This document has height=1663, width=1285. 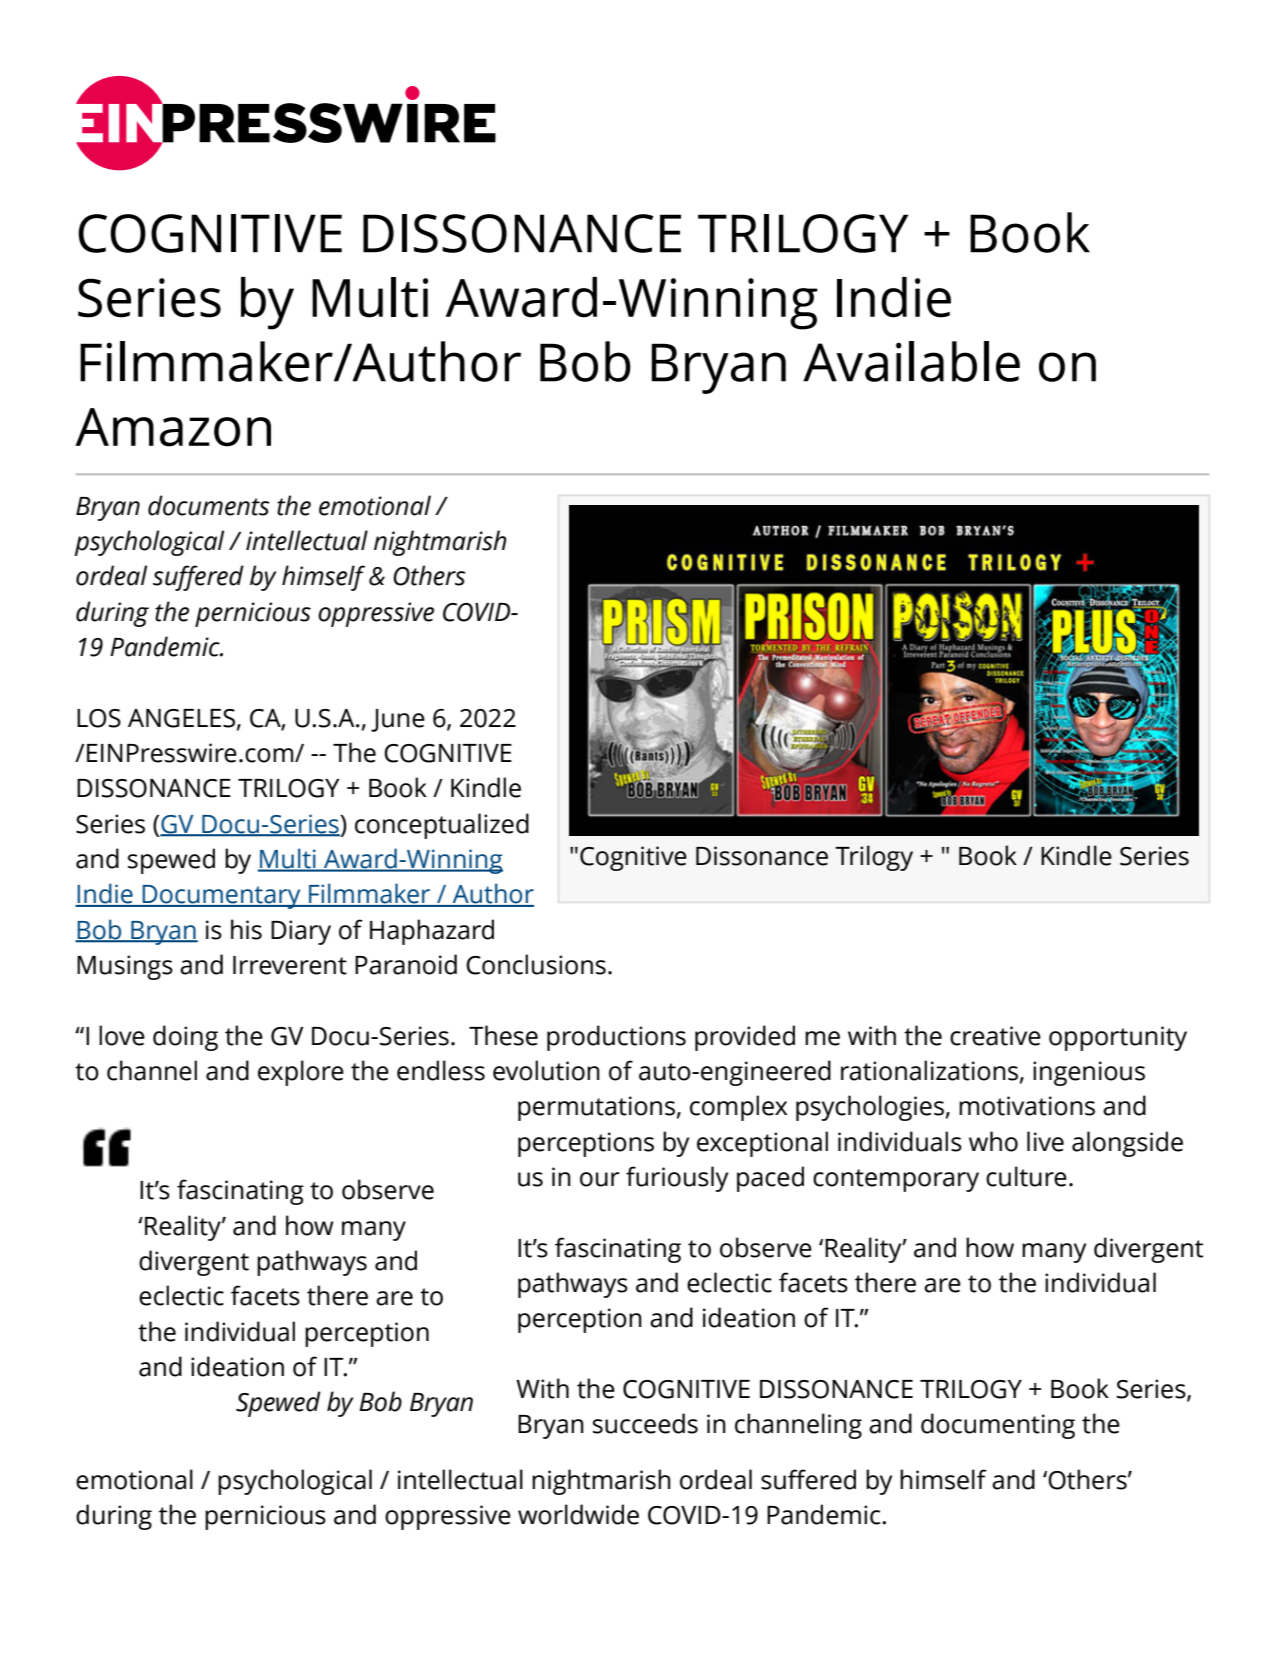 What do you see at coordinates (173, 427) in the document?
I see `Amazon` at bounding box center [173, 427].
